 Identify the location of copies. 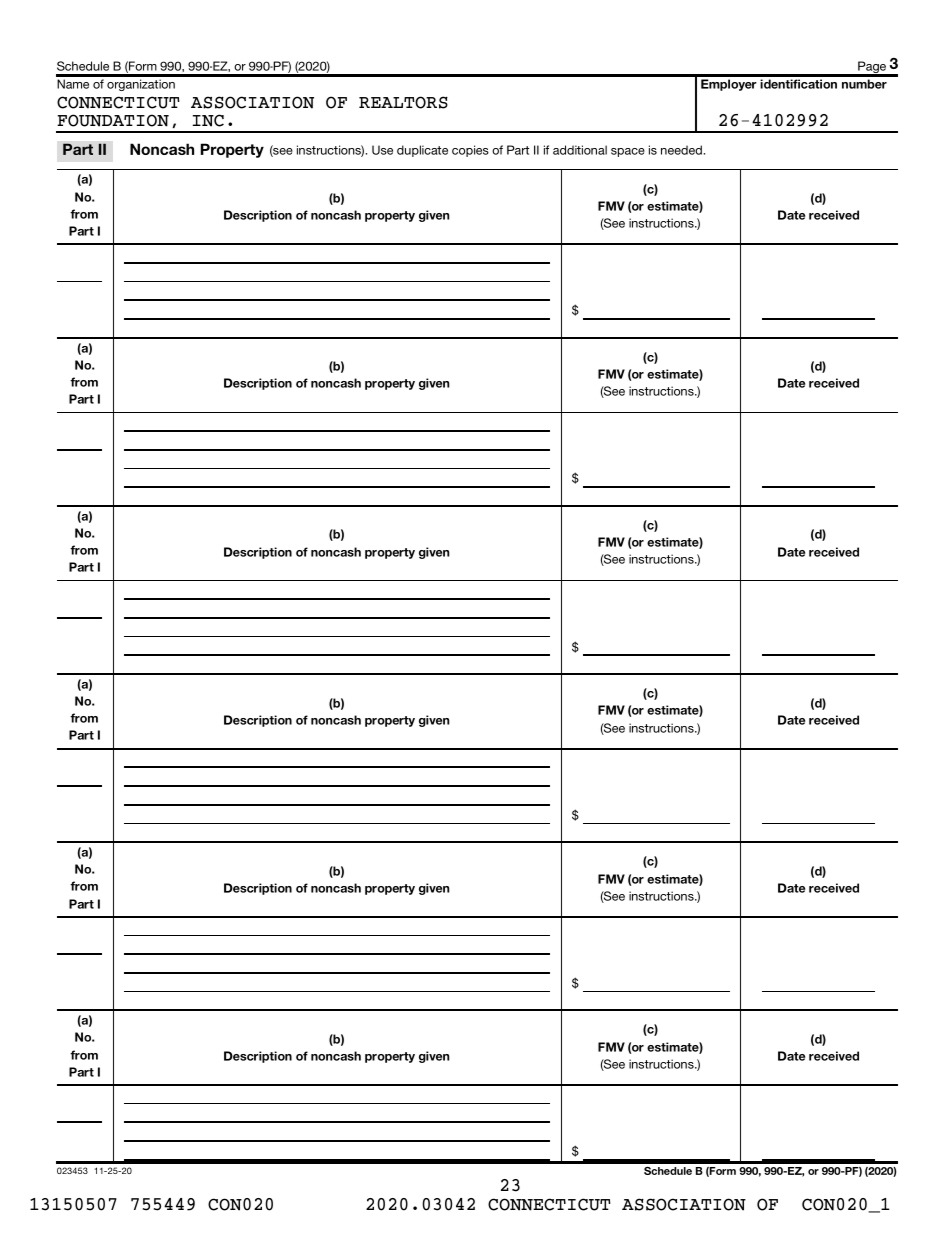
(470, 151).
